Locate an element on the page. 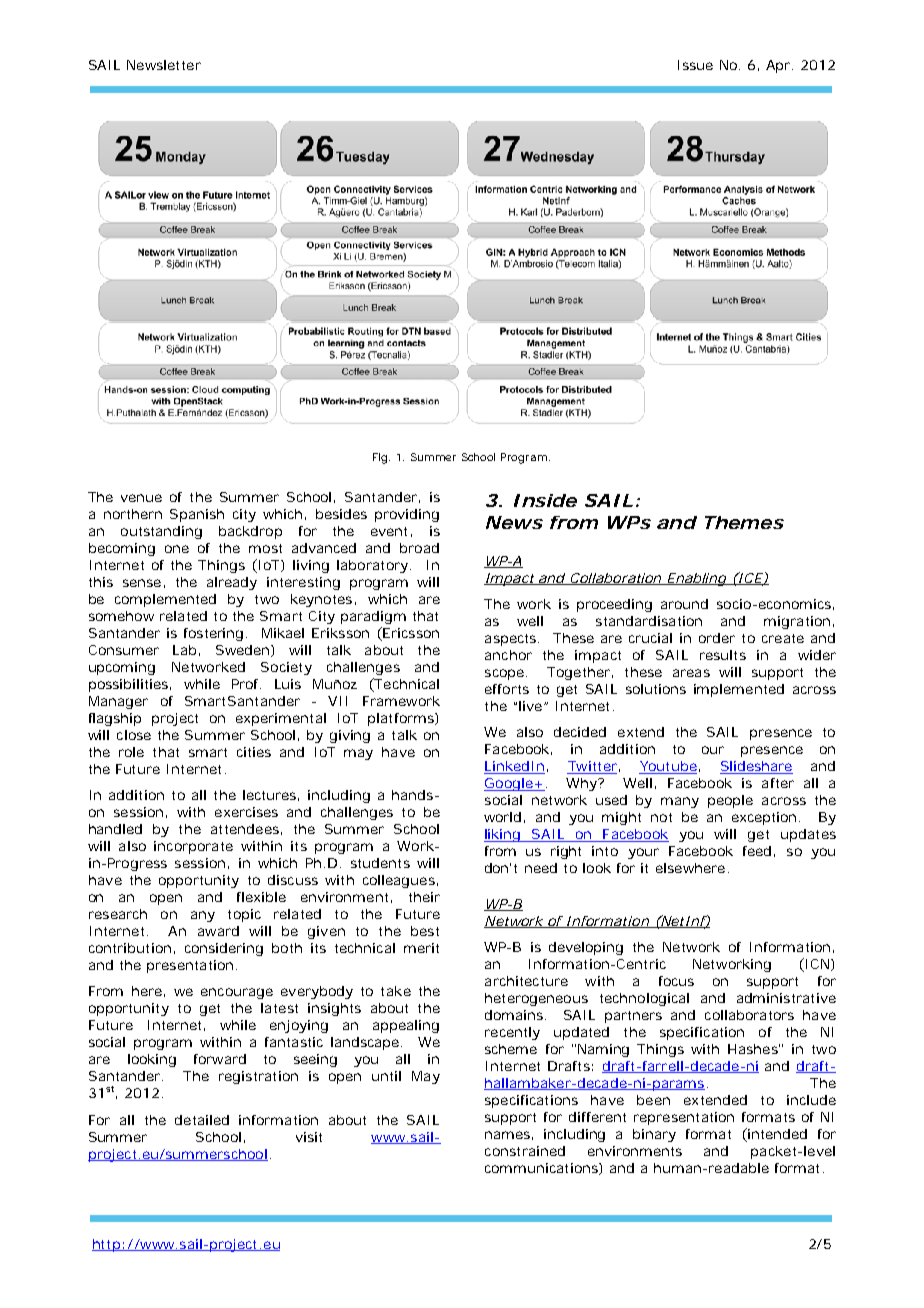 The height and width of the document is (1308, 924). providing is located at coordinates (407, 515).
